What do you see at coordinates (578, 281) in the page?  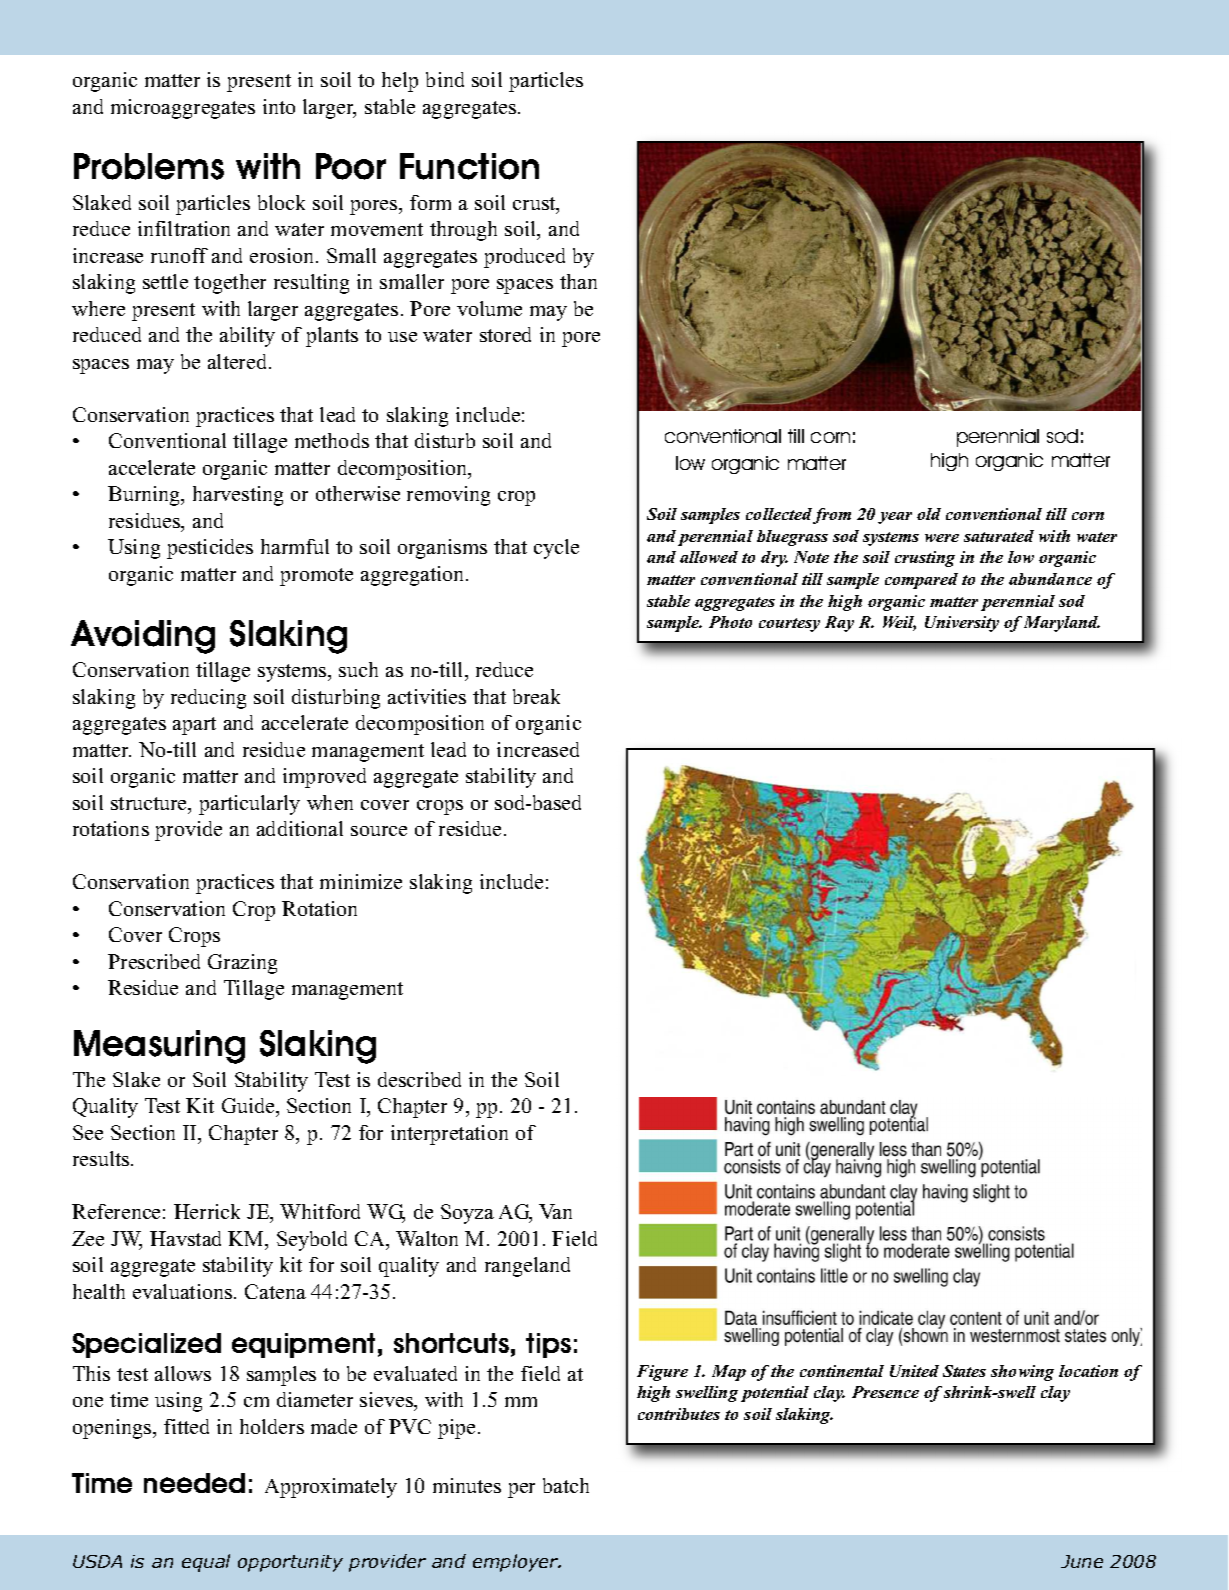 I see `than` at bounding box center [578, 281].
